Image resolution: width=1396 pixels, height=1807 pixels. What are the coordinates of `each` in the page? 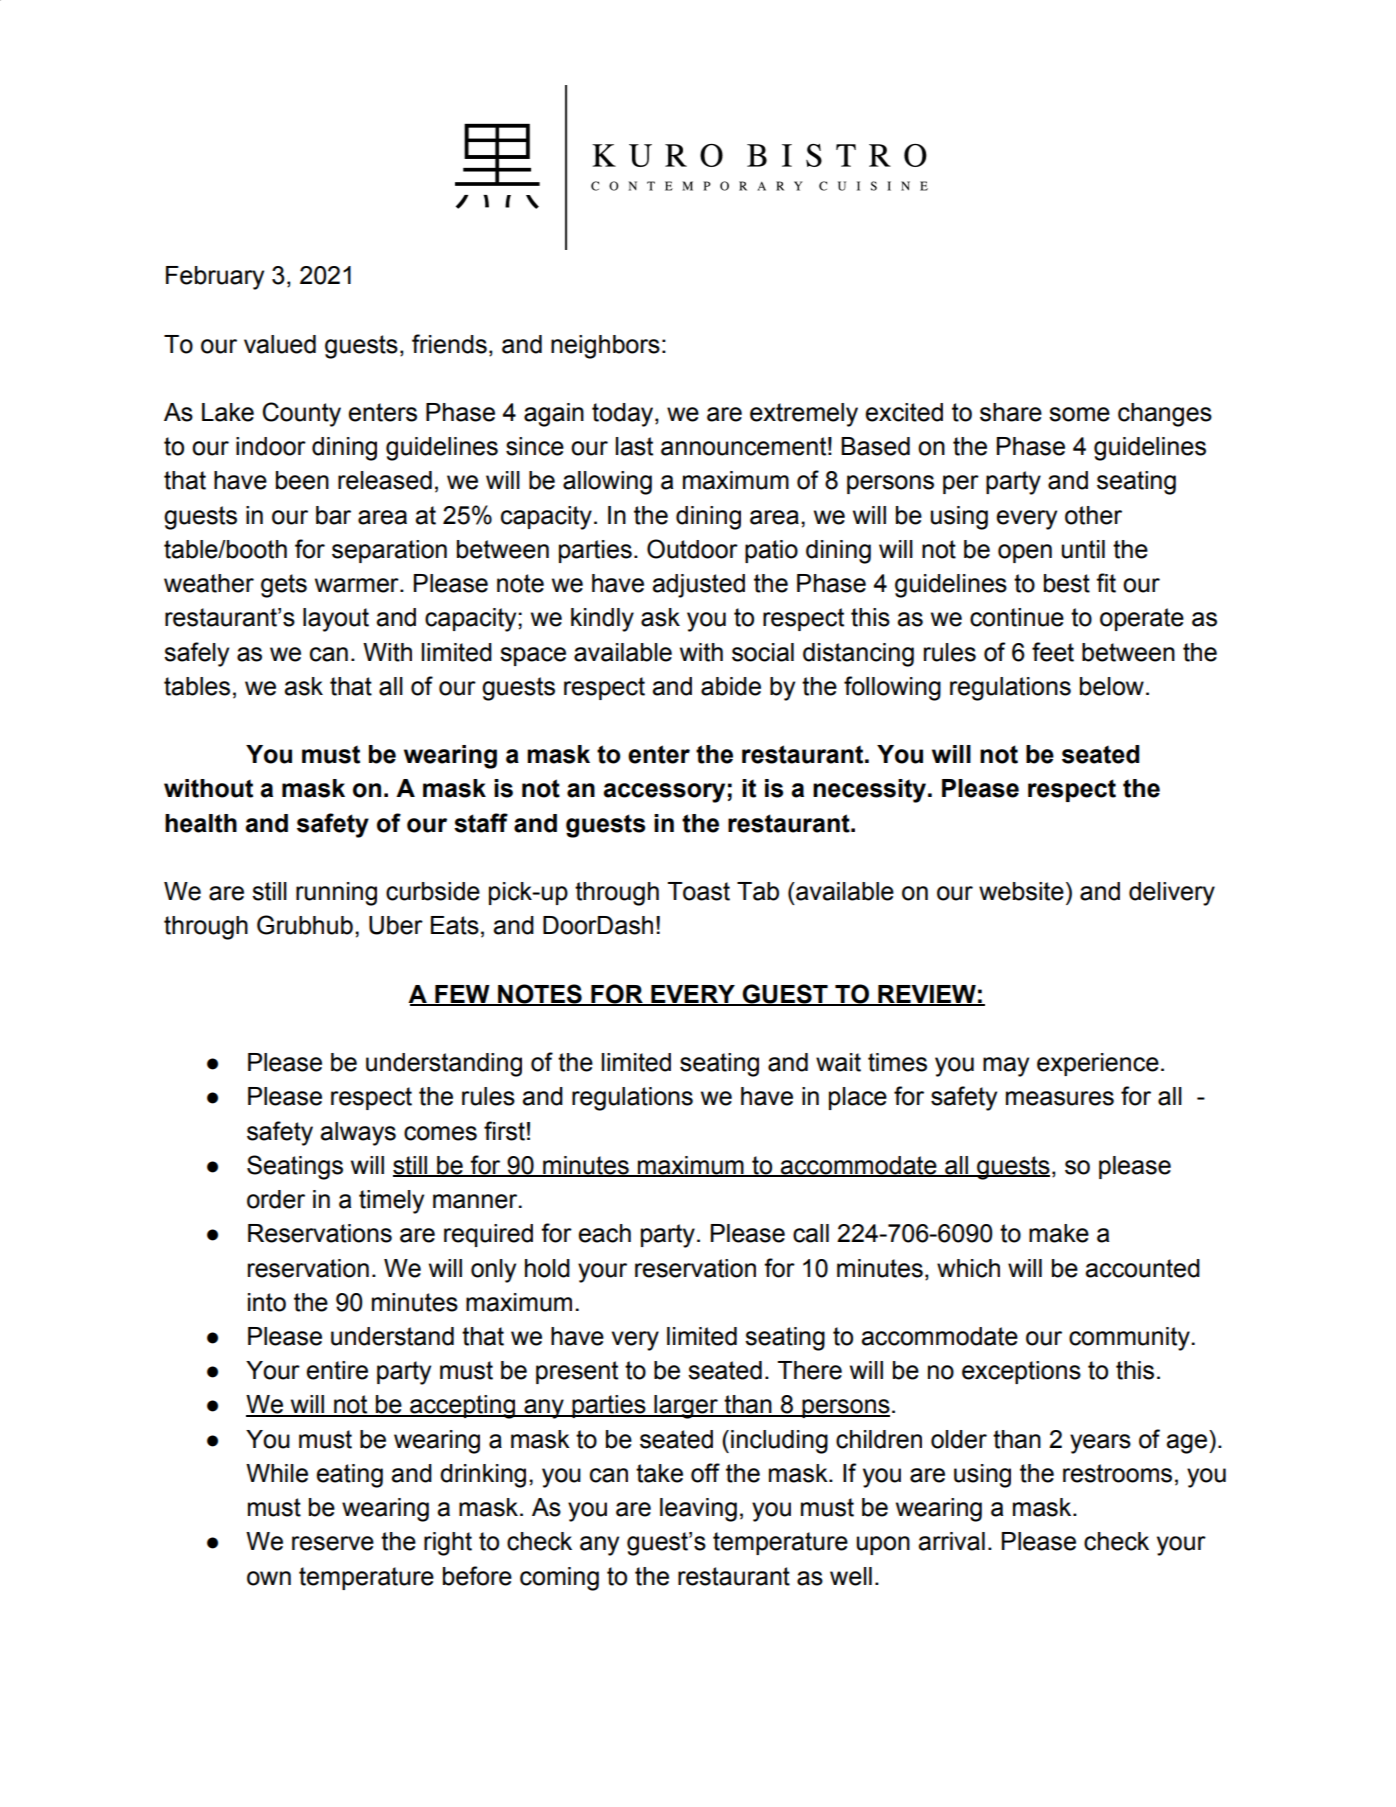 It's located at (605, 1233).
